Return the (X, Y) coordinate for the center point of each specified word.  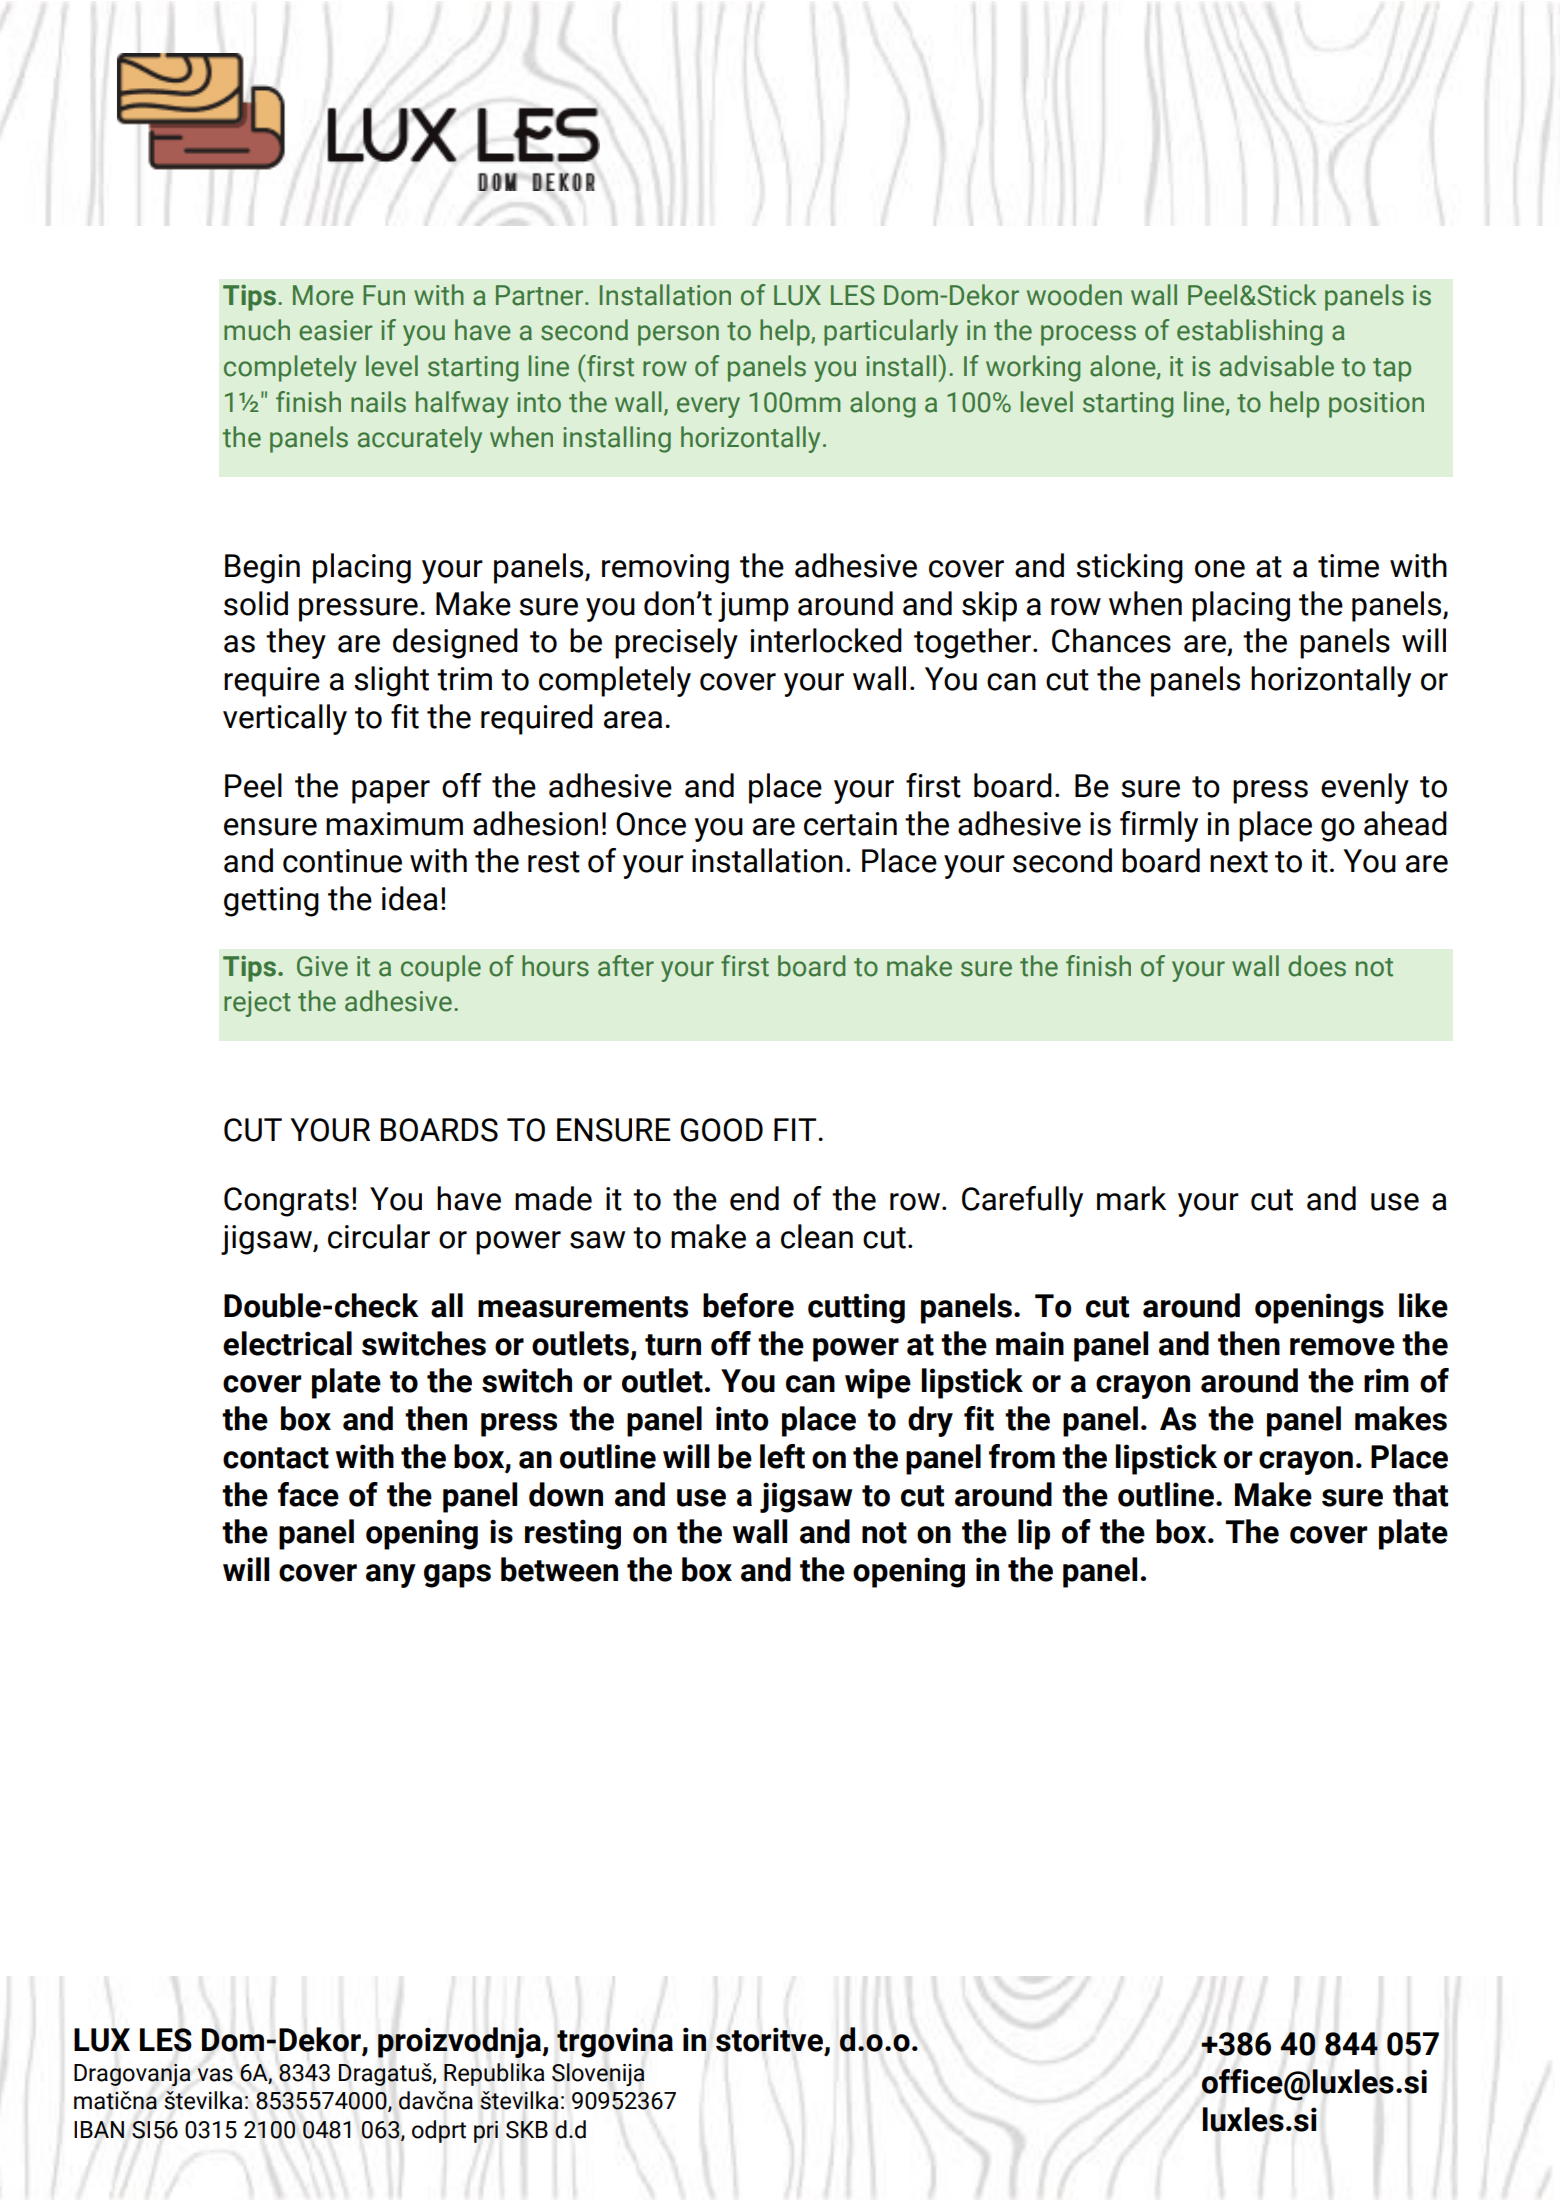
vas (215, 2075)
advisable (1277, 366)
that (1420, 1494)
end (754, 1198)
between (559, 1569)
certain (850, 824)
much (257, 330)
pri (486, 2132)
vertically (285, 719)
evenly (1365, 788)
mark (1131, 1198)
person (678, 335)
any (391, 1576)
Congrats (286, 1202)
